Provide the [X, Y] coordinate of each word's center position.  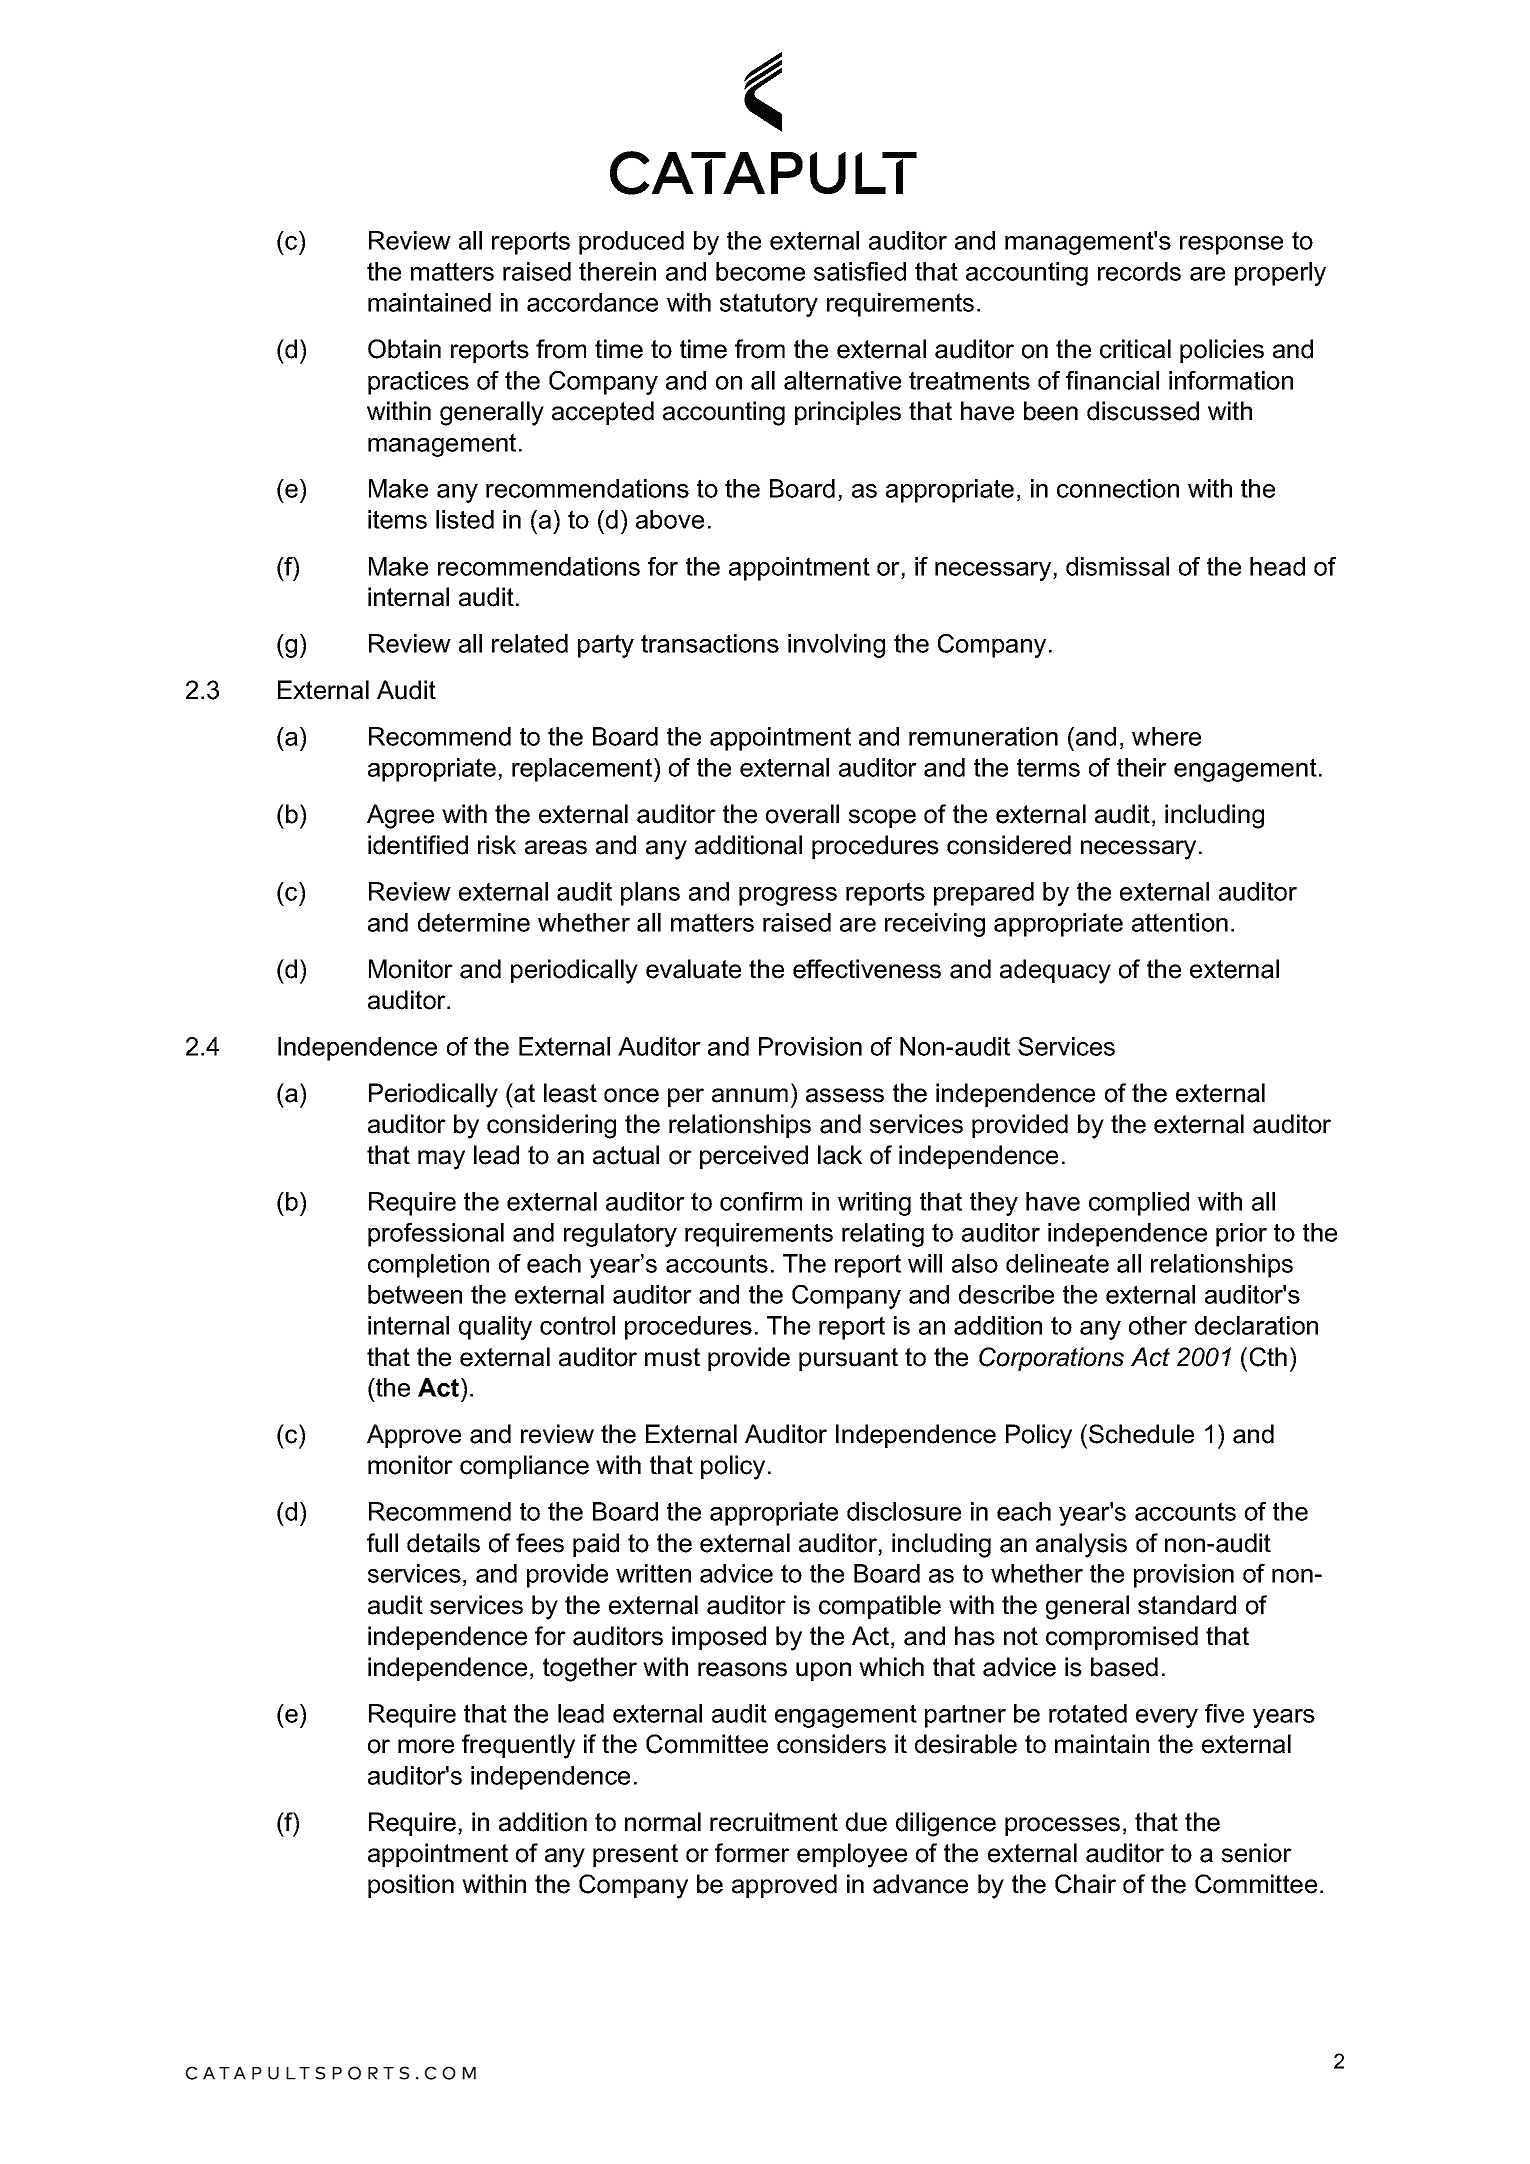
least [570, 1093]
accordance [592, 302]
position [411, 1886]
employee [852, 1855]
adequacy [1055, 971]
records [1139, 271]
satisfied [860, 271]
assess [845, 1095]
